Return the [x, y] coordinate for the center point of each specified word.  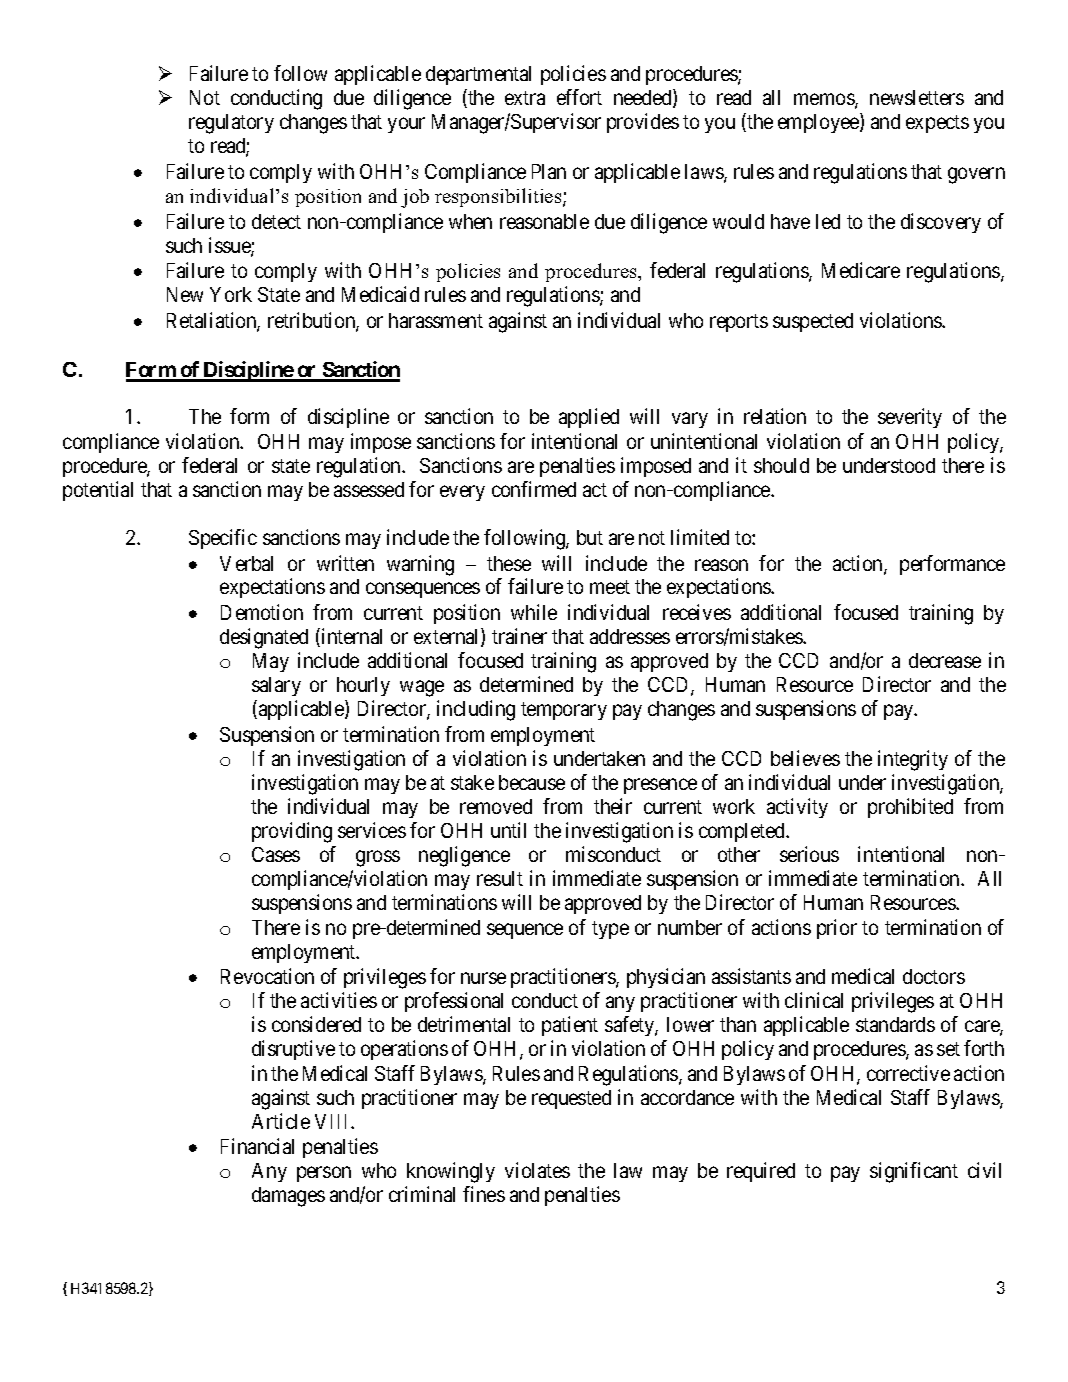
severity [910, 418]
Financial [257, 1146]
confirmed [534, 489]
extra [525, 98]
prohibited [910, 808]
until [508, 830]
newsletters [917, 97]
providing [292, 832]
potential [98, 491]
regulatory [231, 124]
